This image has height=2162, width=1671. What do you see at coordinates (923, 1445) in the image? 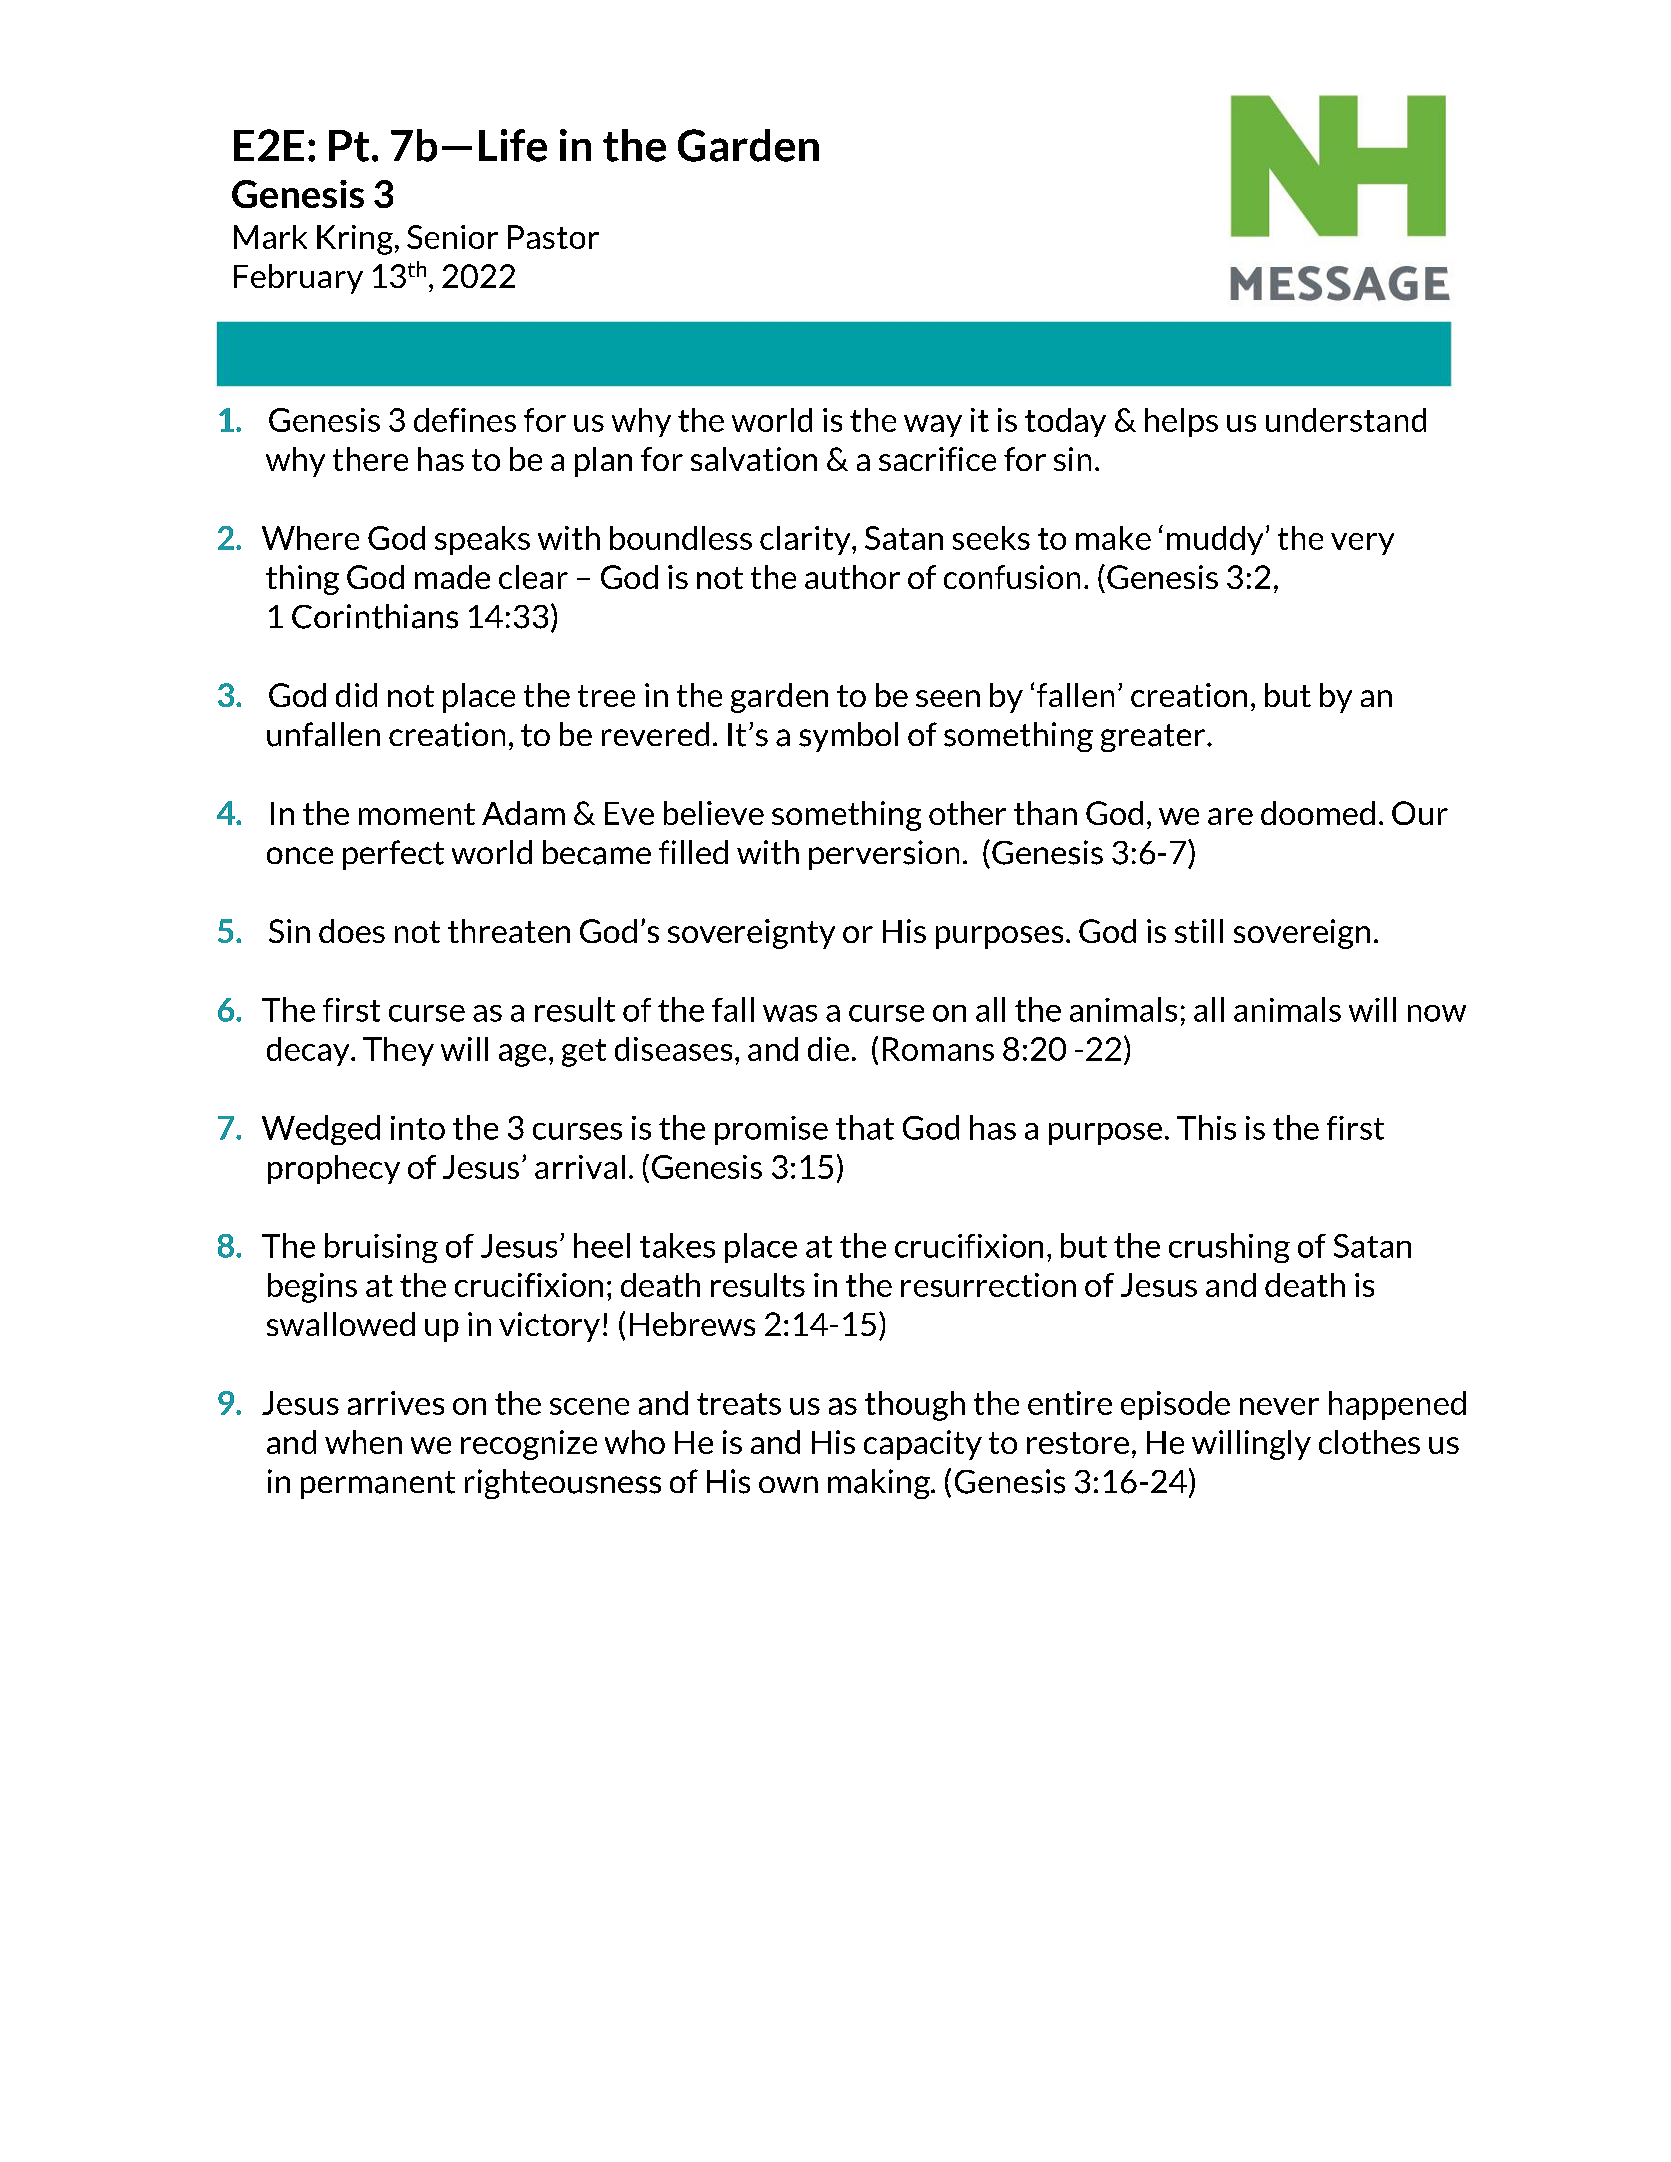
I see `capacity` at bounding box center [923, 1445].
